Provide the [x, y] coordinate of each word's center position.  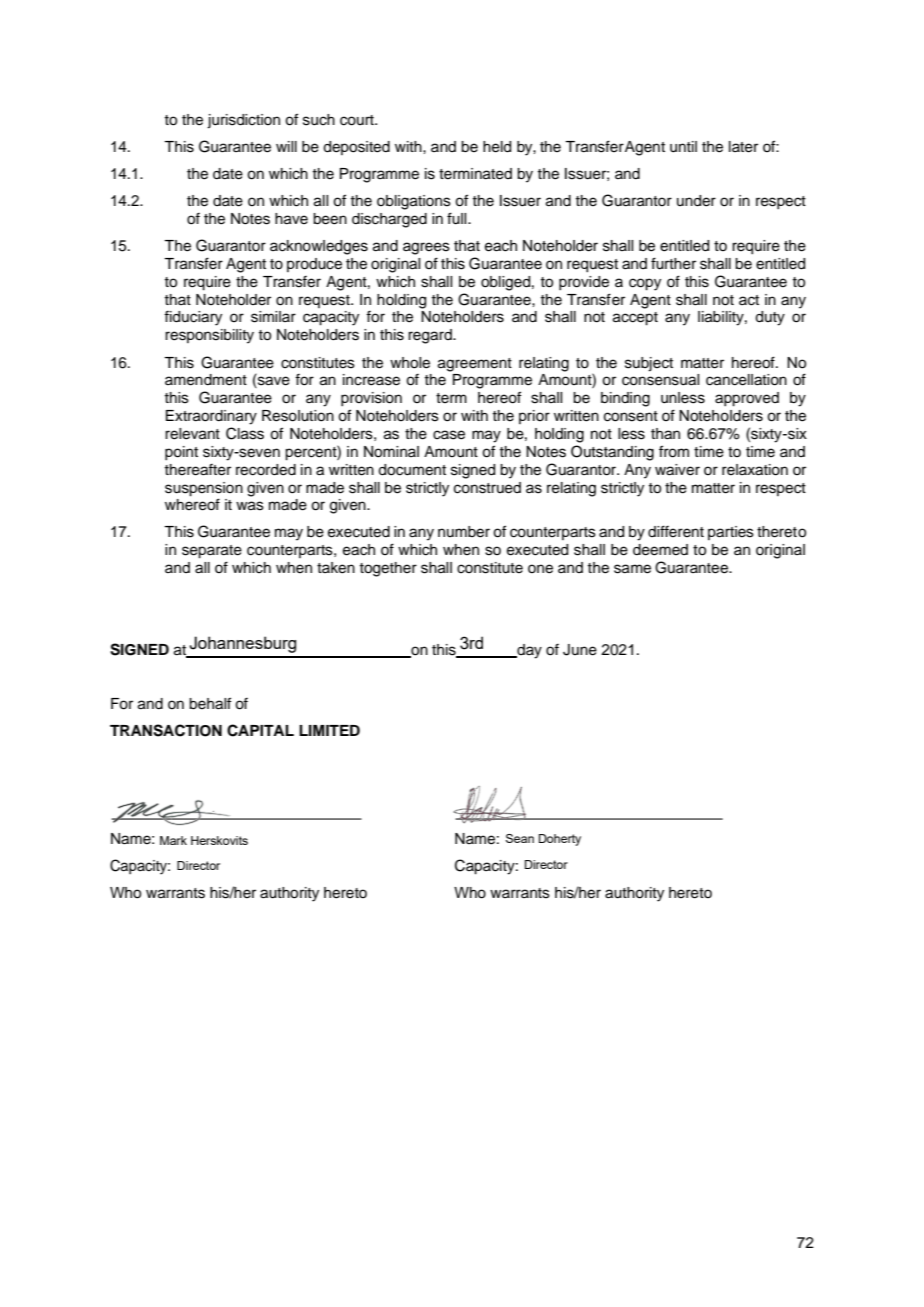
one [540, 569]
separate [212, 552]
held [497, 147]
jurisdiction [243, 121]
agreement [475, 365]
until [683, 147]
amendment [206, 380]
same [632, 569]
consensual [660, 380]
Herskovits [219, 840]
